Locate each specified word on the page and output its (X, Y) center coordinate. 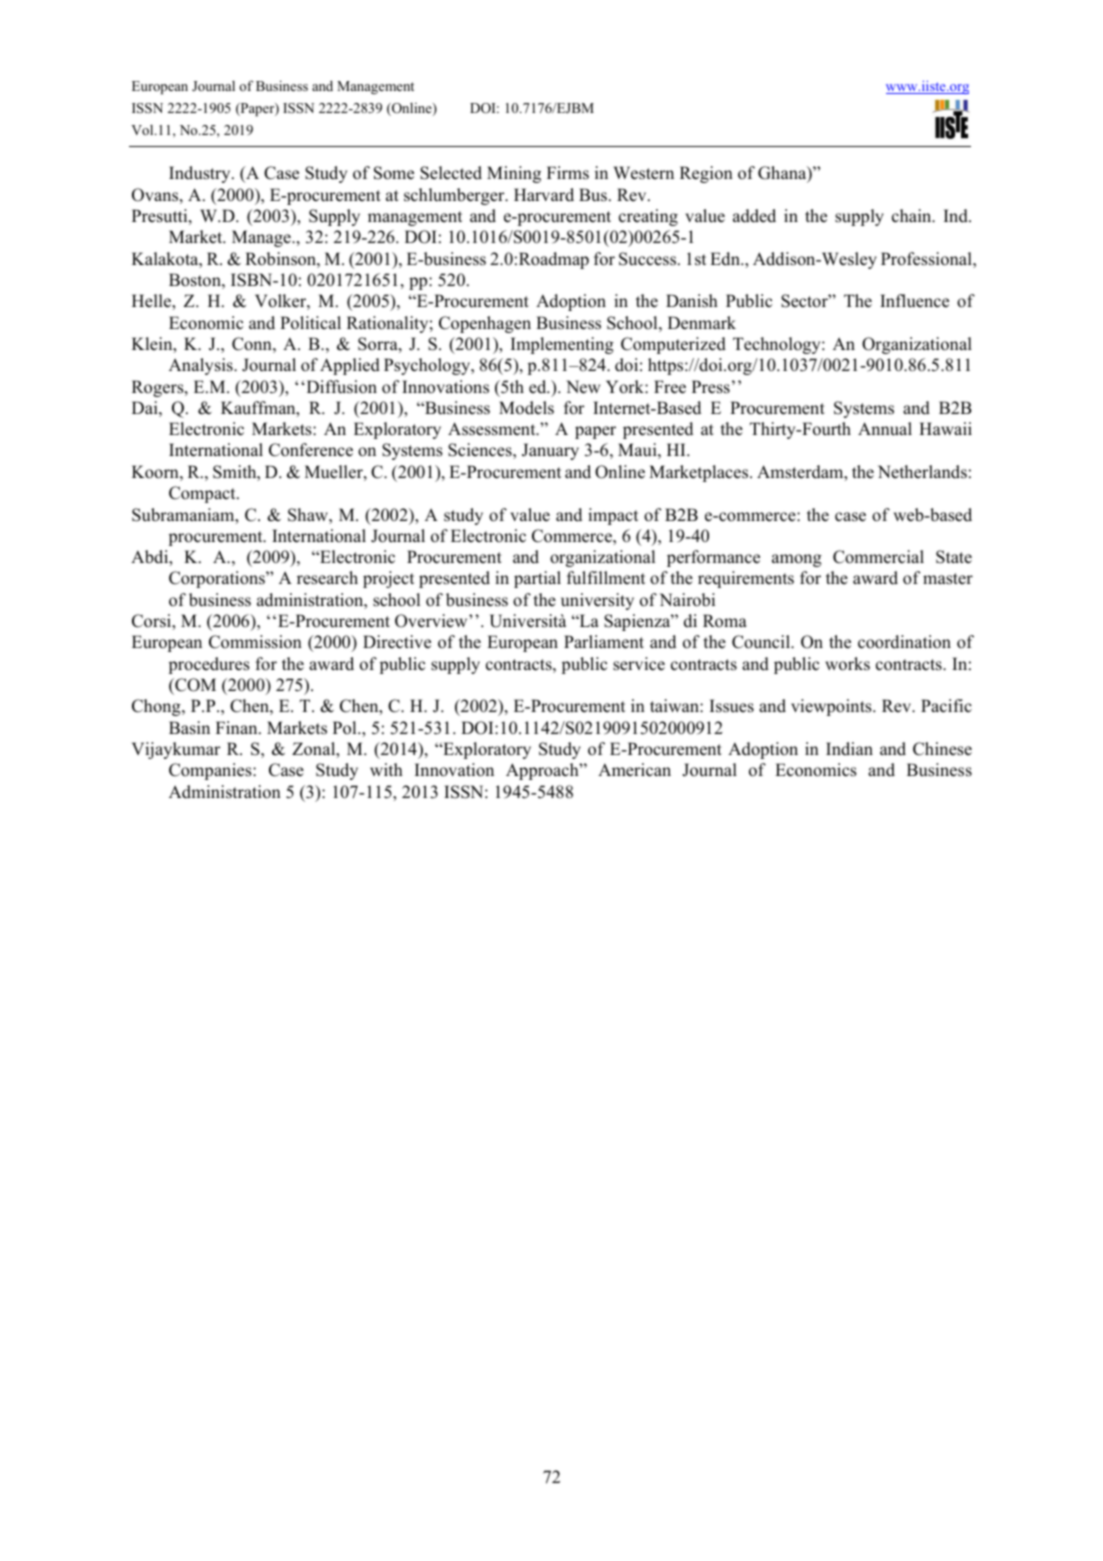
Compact (203, 494)
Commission (255, 642)
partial (537, 579)
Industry (201, 174)
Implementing (562, 345)
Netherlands (922, 472)
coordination (904, 642)
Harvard (544, 194)
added (754, 216)
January (550, 451)
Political (310, 323)
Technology (778, 345)
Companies (211, 771)
